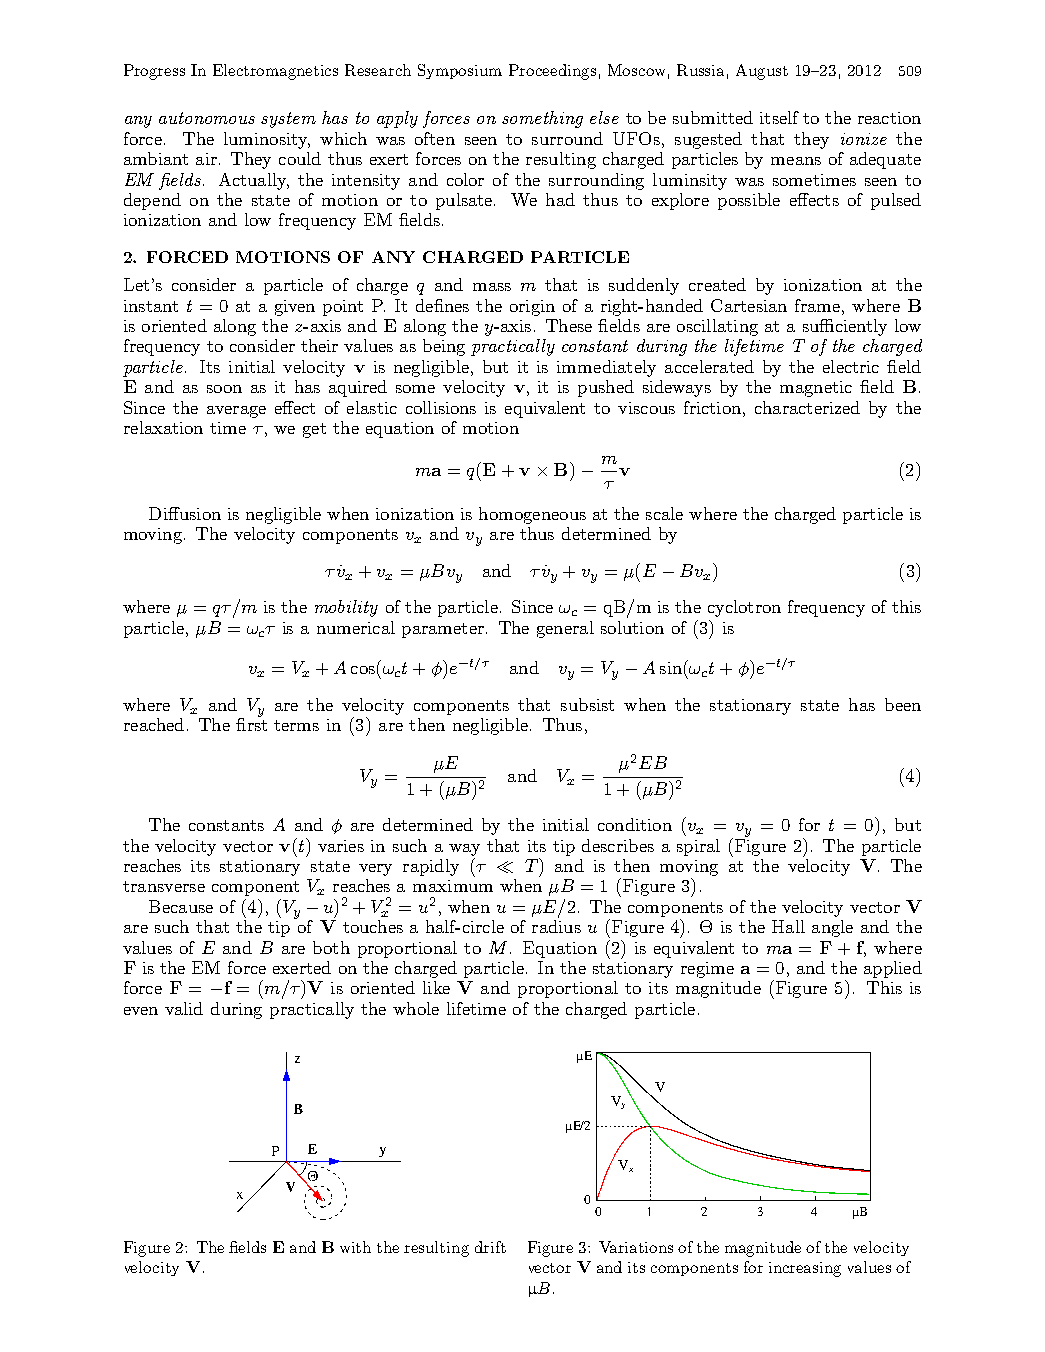  What do you see at coordinates (606, 388) in the page?
I see `pushed` at bounding box center [606, 388].
